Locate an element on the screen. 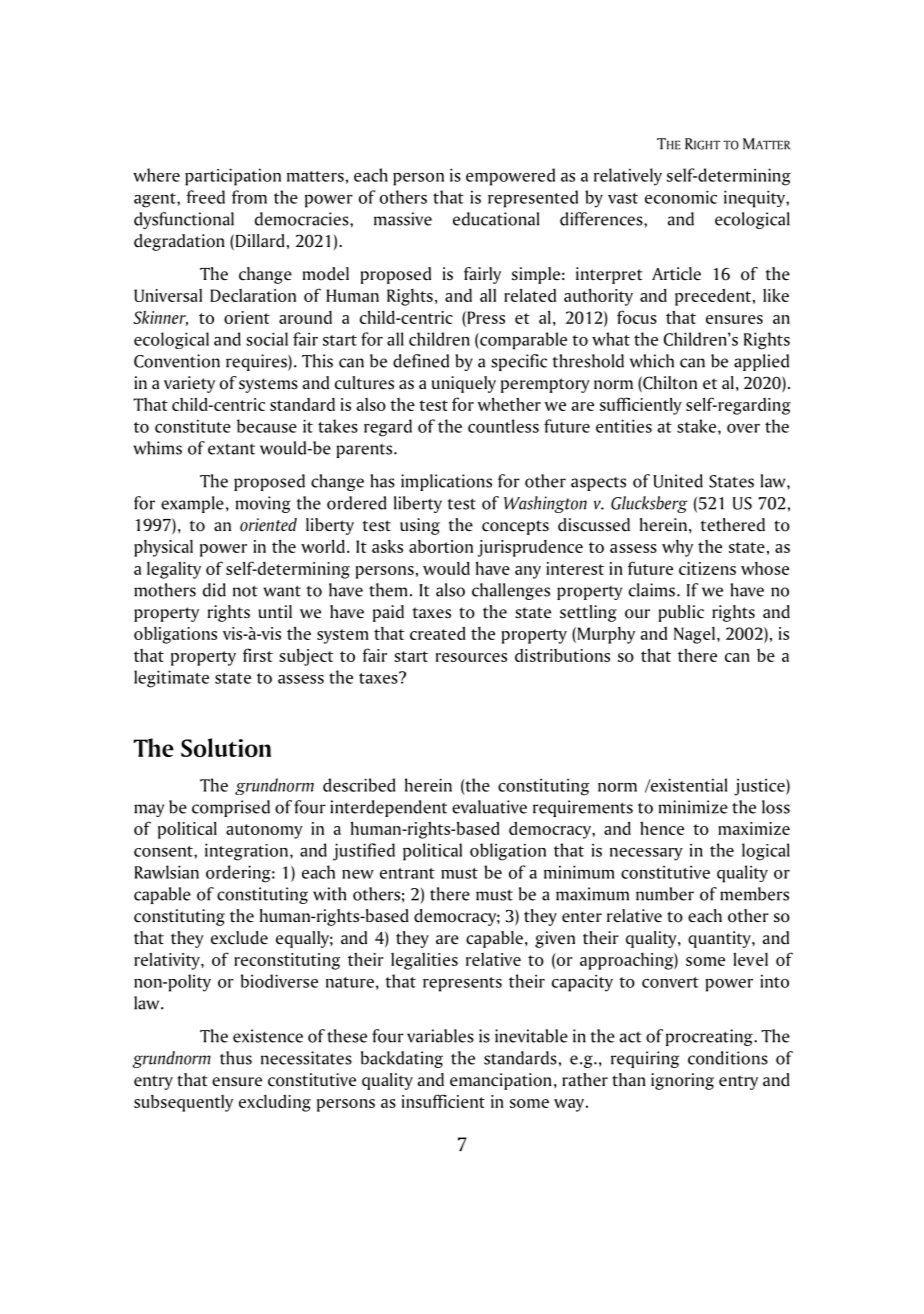 This screenshot has height=1314, width=924. created is located at coordinates (438, 633).
